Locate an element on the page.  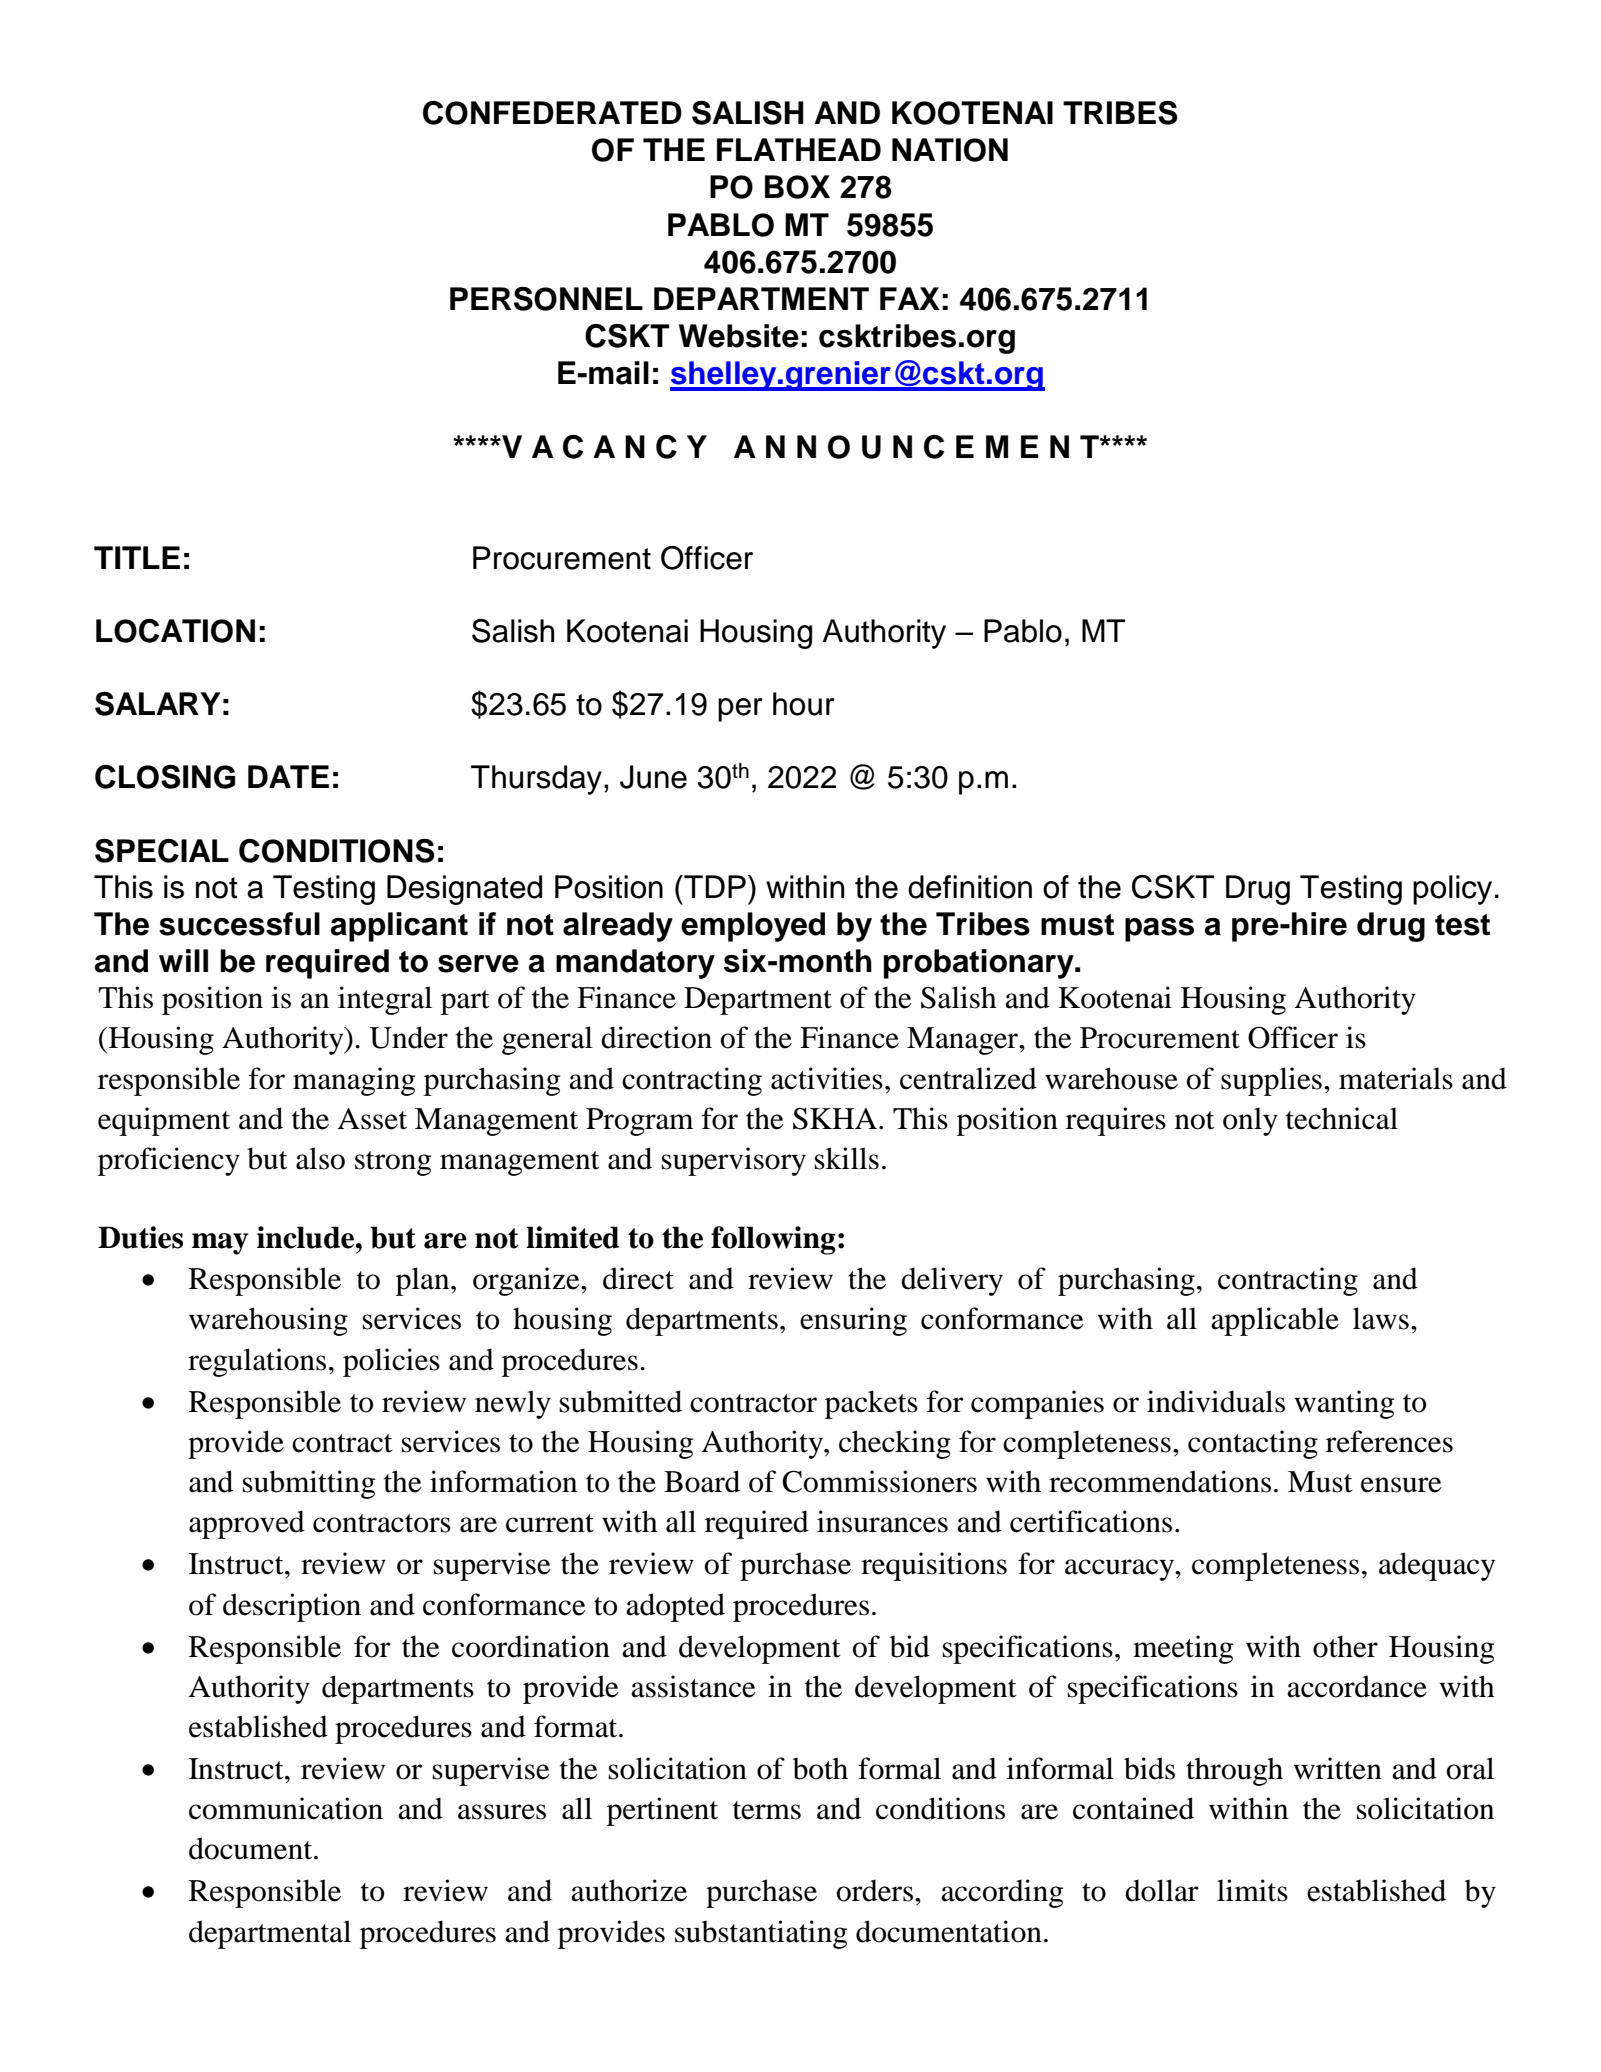
contacting is located at coordinates (1253, 1444).
